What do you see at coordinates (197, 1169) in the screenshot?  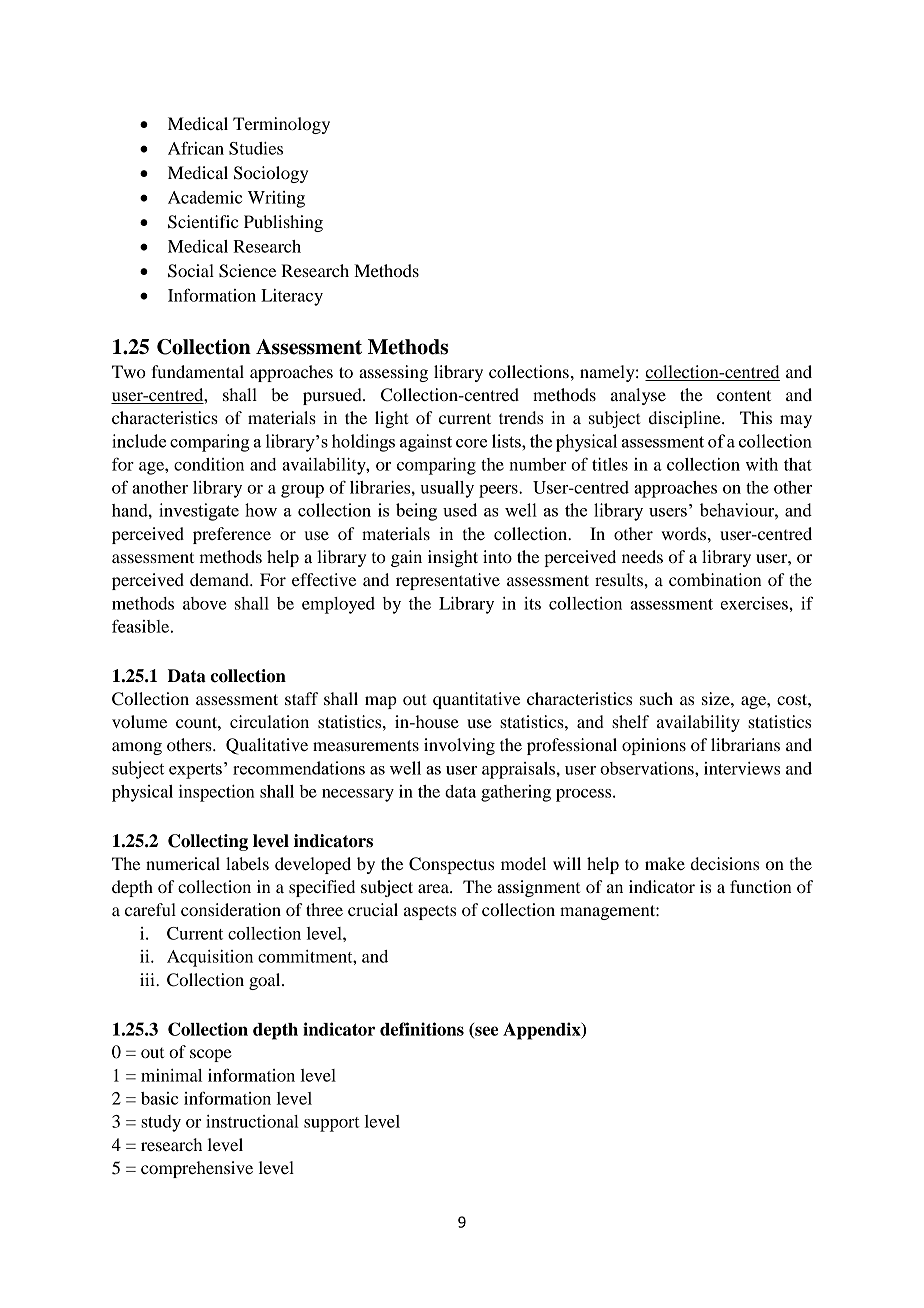 I see `comprehensive` at bounding box center [197, 1169].
